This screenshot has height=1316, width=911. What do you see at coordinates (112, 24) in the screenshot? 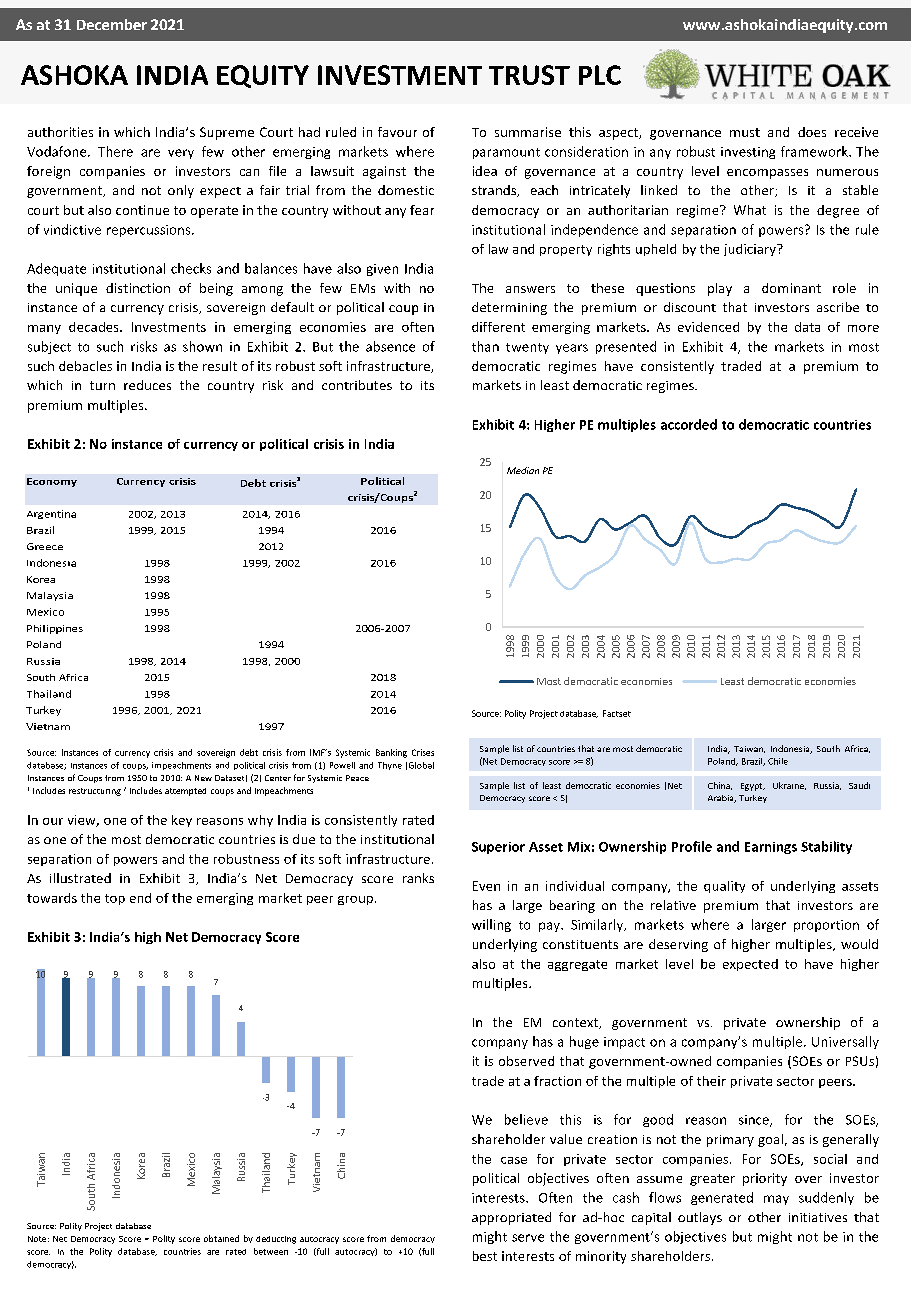
I see `December` at bounding box center [112, 24].
